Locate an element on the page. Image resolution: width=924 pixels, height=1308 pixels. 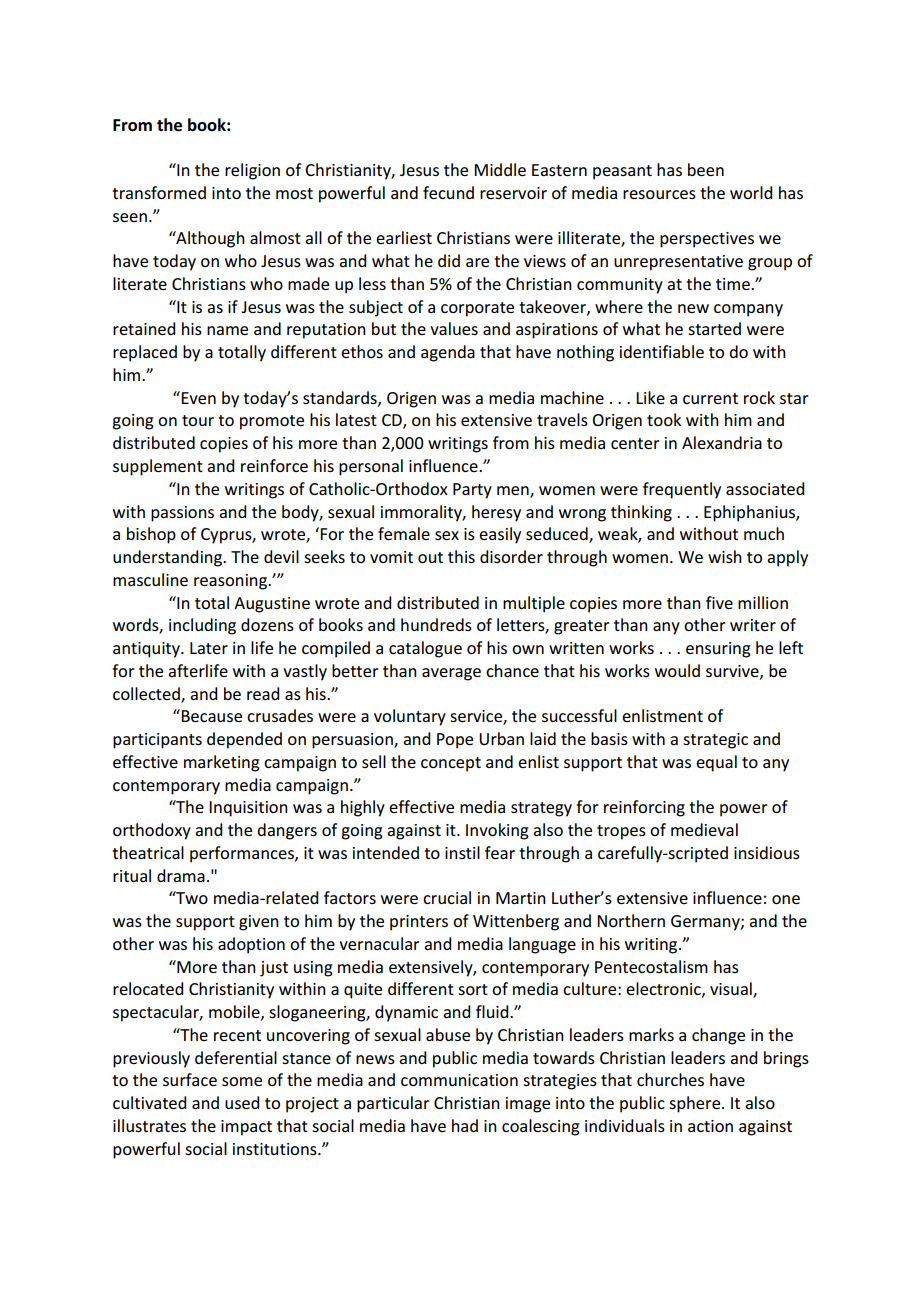
impact is located at coordinates (246, 1128).
